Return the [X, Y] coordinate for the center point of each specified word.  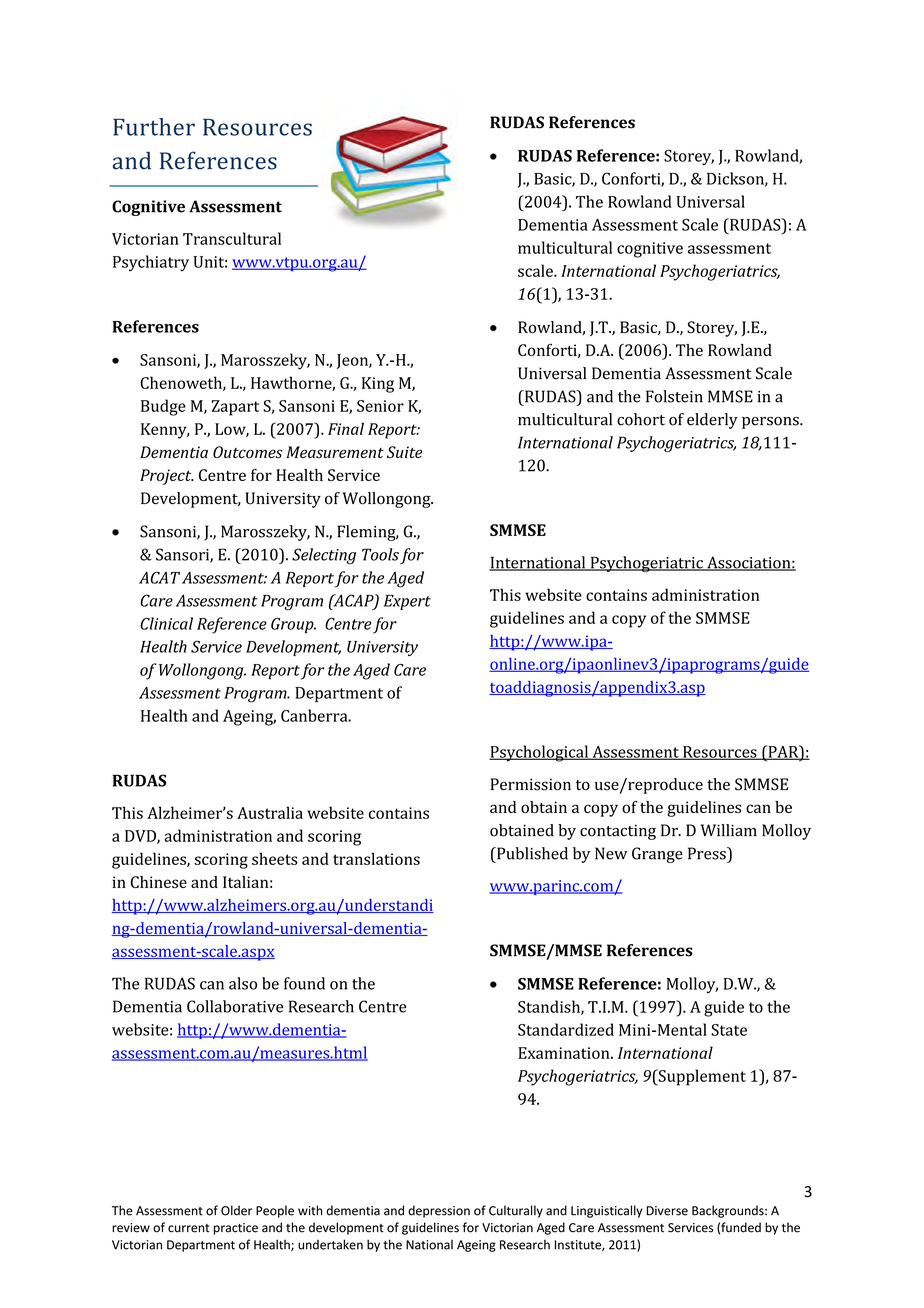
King [378, 385]
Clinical [166, 623]
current [189, 1228]
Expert [407, 602]
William [729, 830]
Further [154, 127]
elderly [712, 421]
